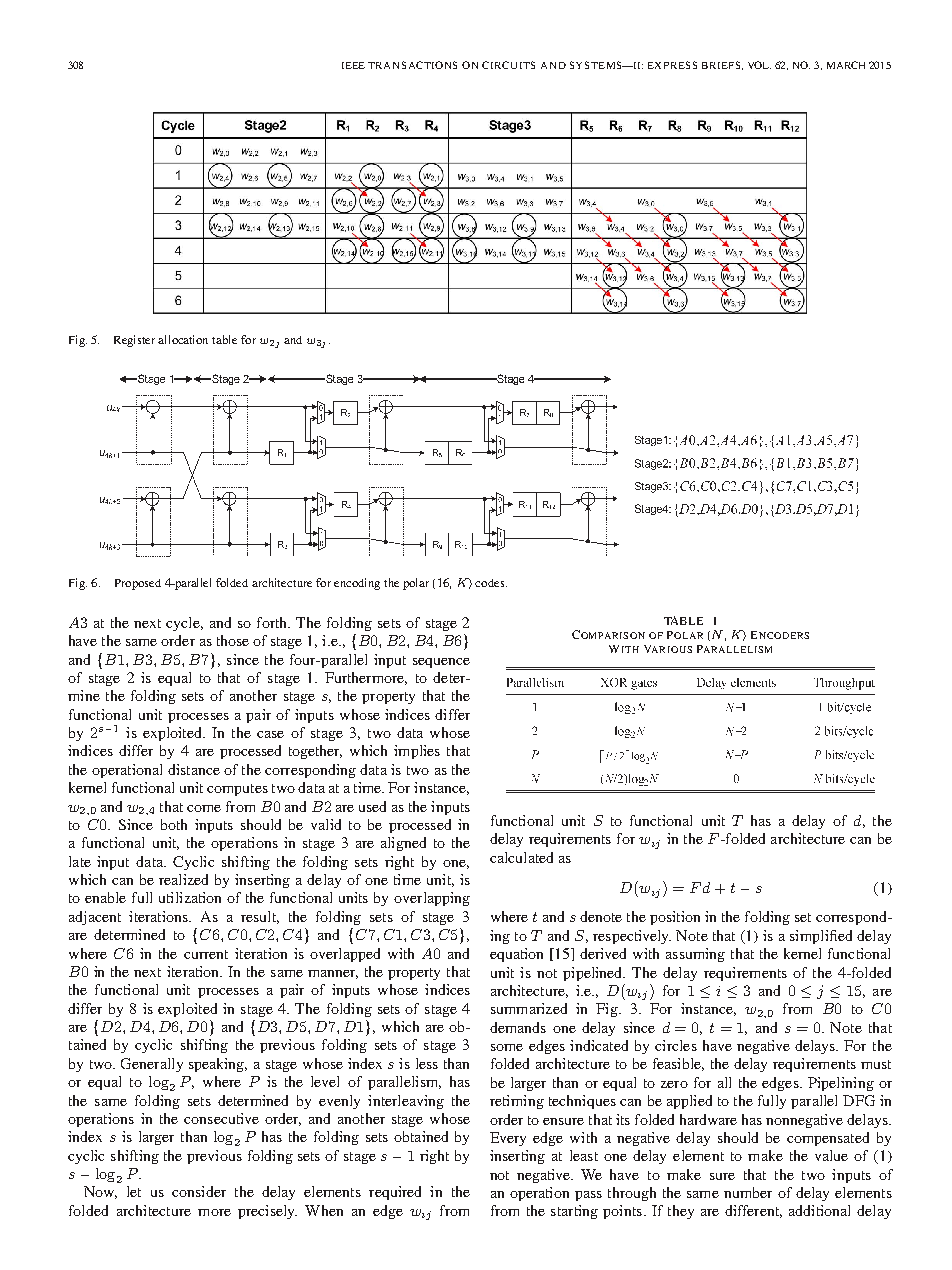 This screenshot has width=952, height=1270. I want to click on sequence, so click(441, 663).
